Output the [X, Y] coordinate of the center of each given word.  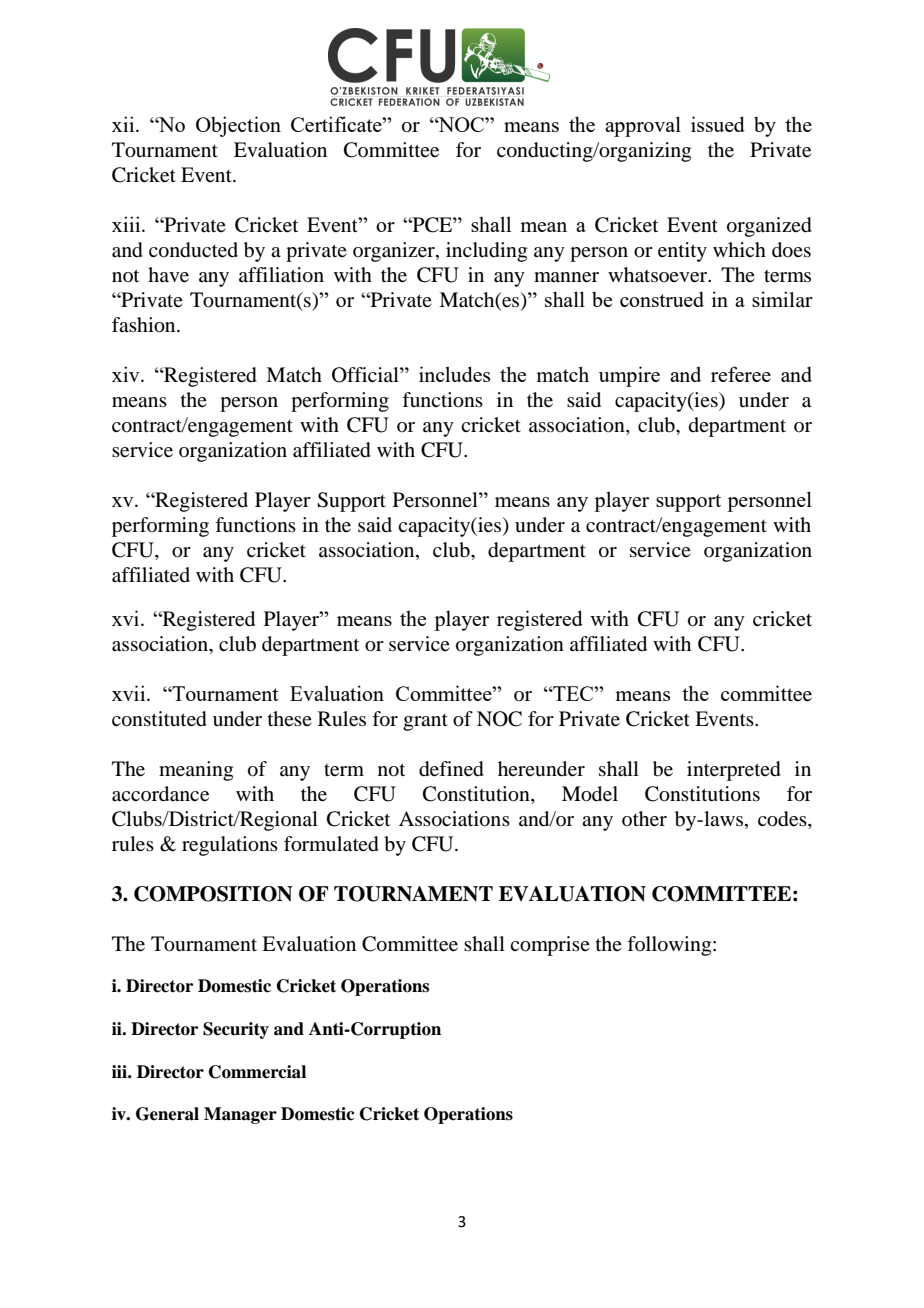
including [486, 252]
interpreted [734, 771]
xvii [130, 693]
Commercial [257, 1072]
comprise [550, 946]
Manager [240, 1115]
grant [425, 722]
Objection [238, 126]
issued [718, 124]
